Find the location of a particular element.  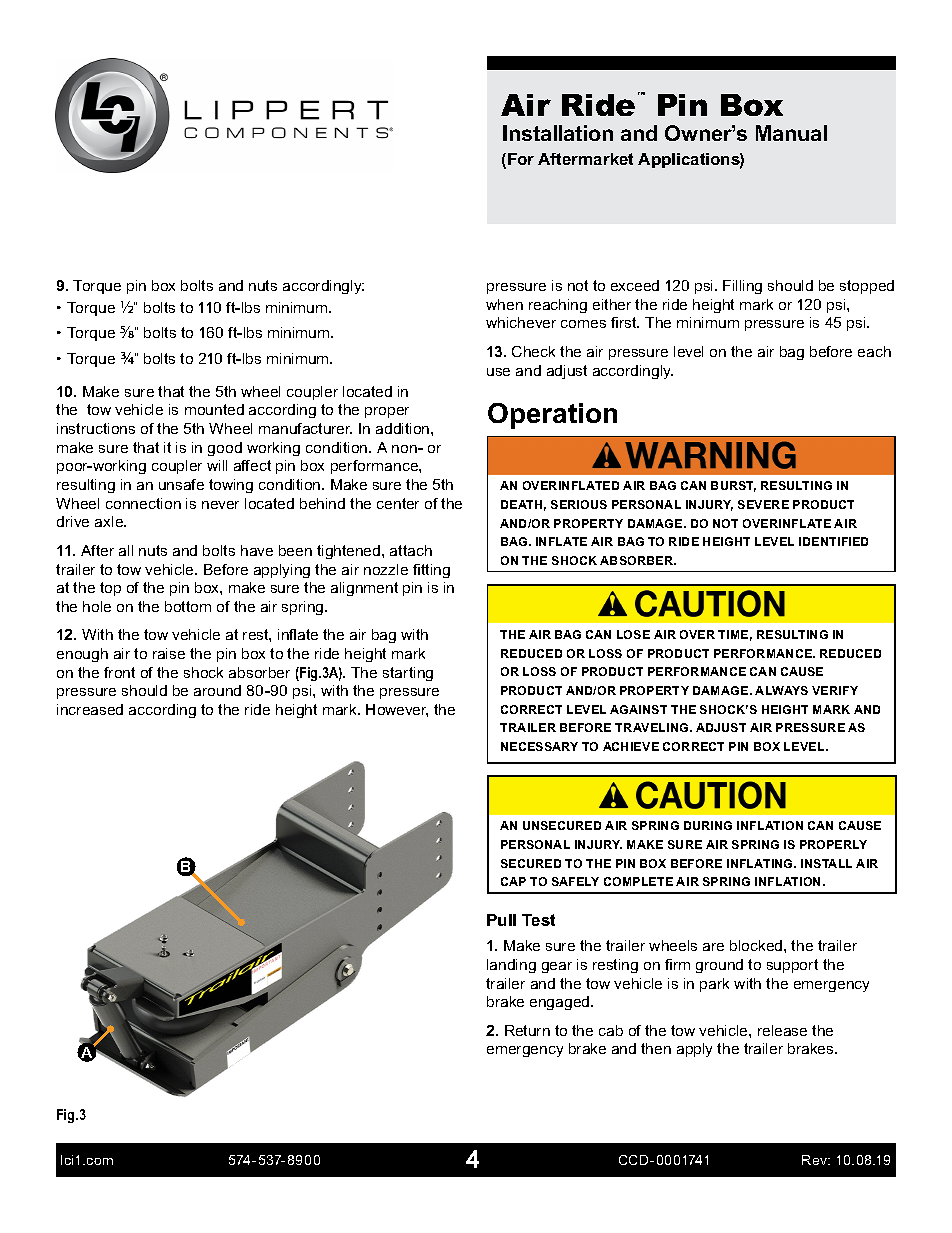

Return is located at coordinates (527, 1030).
